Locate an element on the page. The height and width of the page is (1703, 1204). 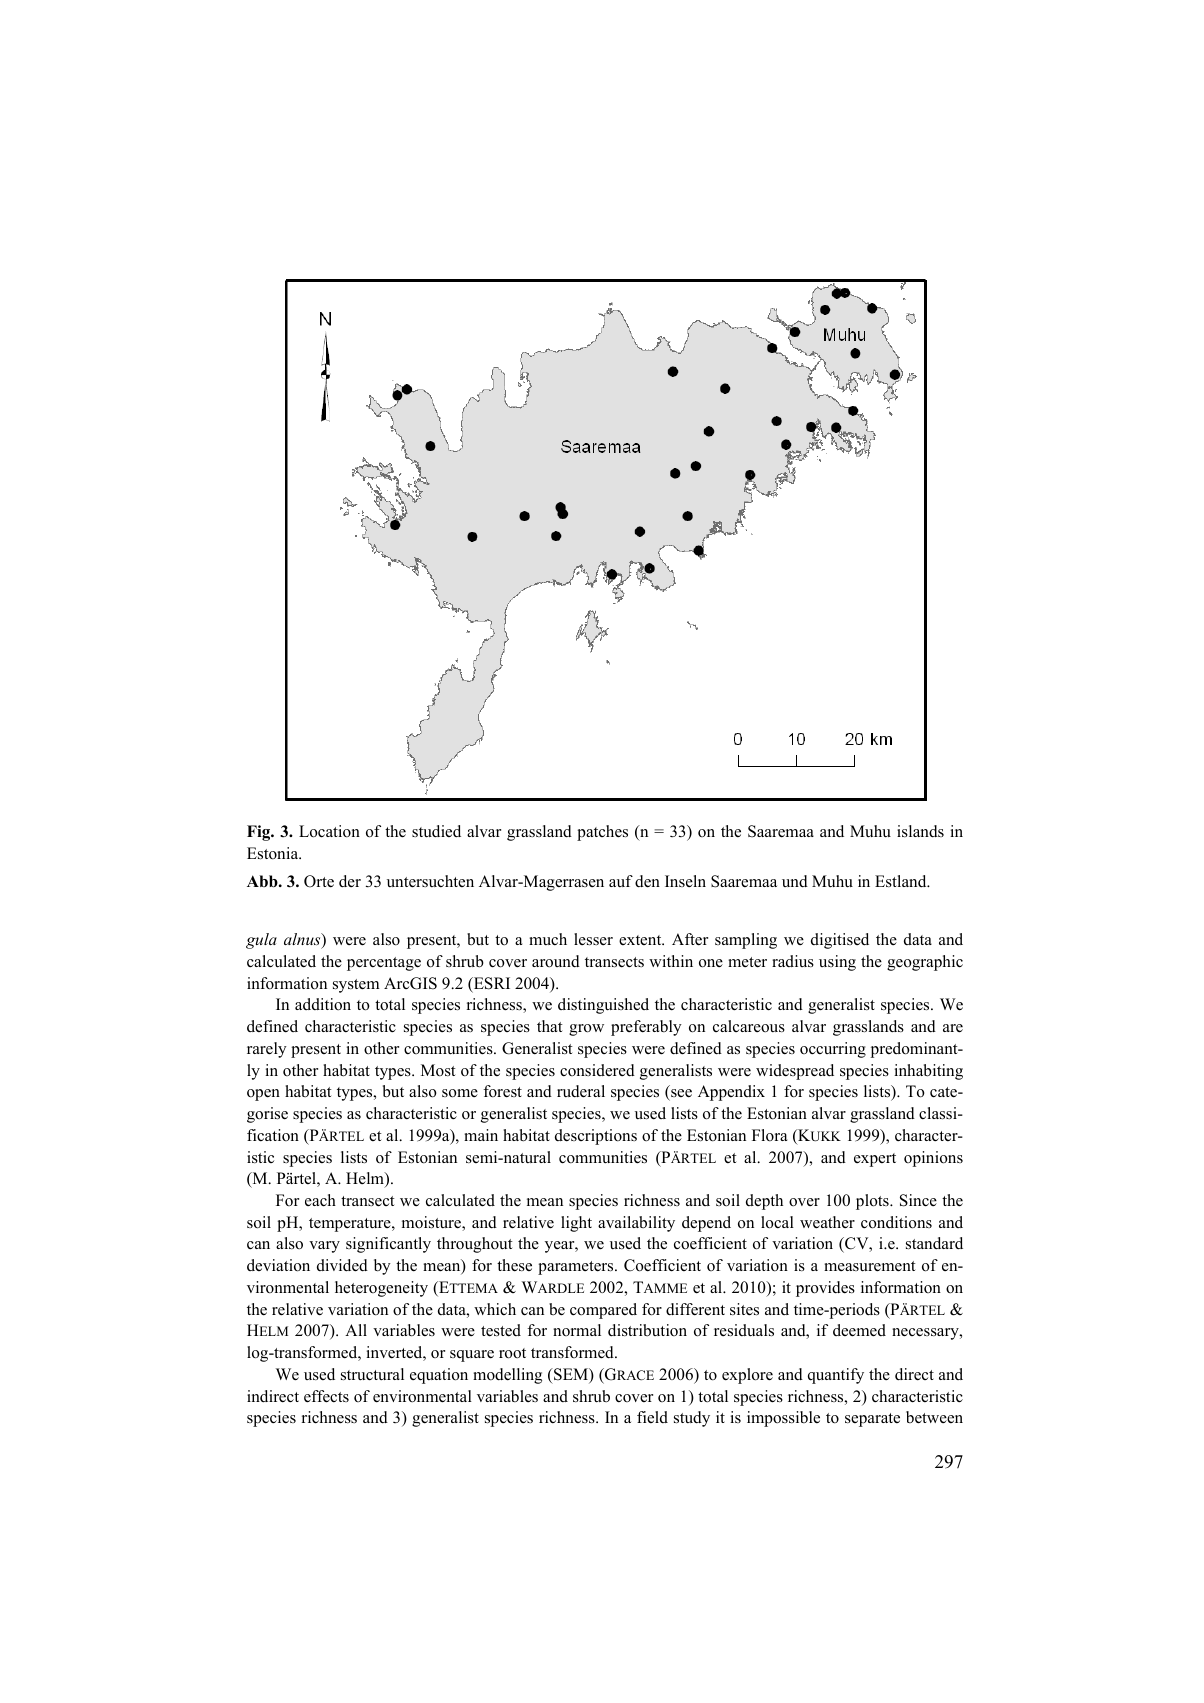
islands is located at coordinates (920, 831).
